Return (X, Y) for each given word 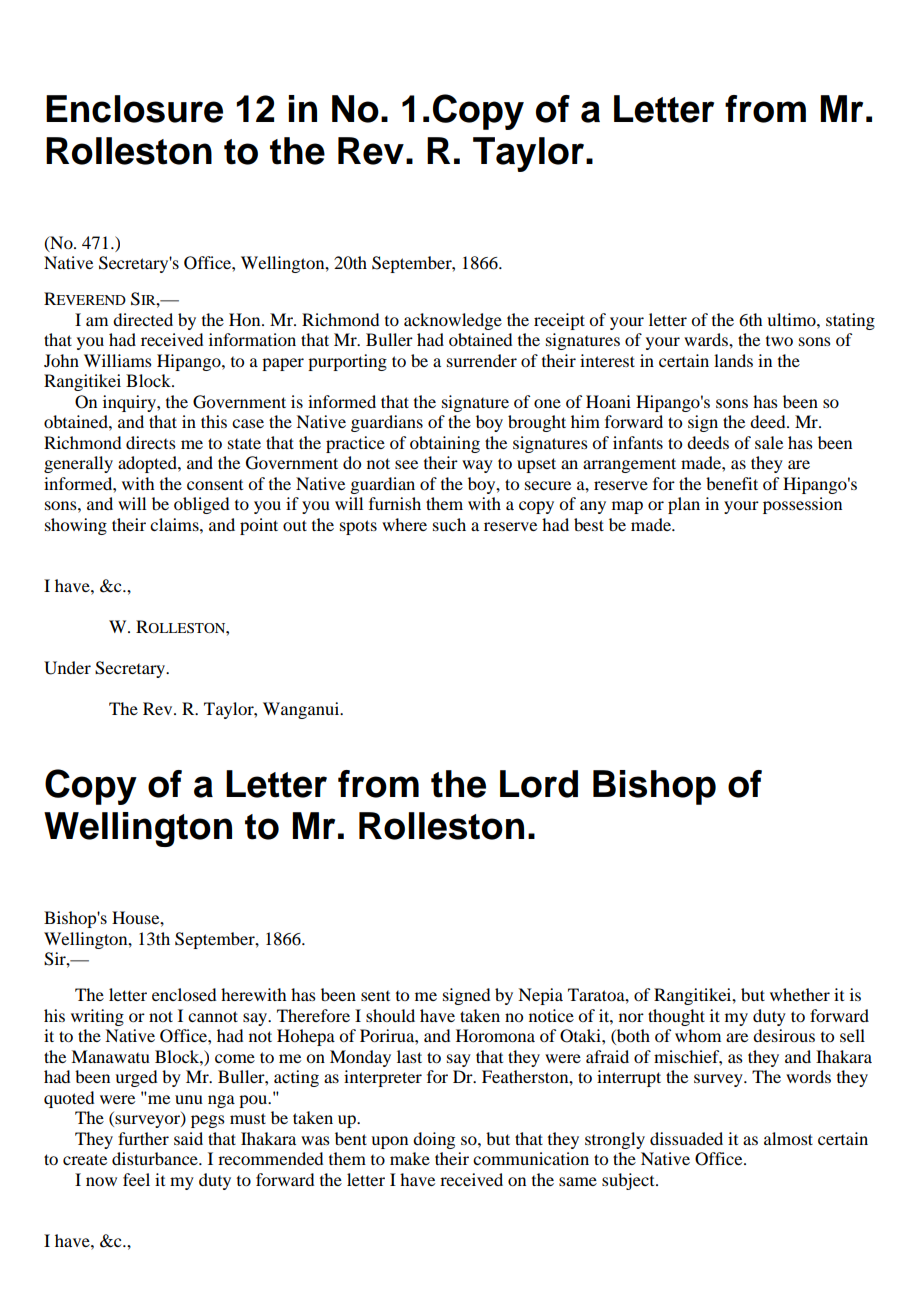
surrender (482, 360)
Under (67, 668)
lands (733, 360)
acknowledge (453, 321)
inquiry (130, 403)
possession (802, 505)
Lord (539, 784)
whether (800, 994)
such (449, 524)
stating (850, 321)
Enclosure (134, 109)
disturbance (156, 1158)
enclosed (184, 994)
